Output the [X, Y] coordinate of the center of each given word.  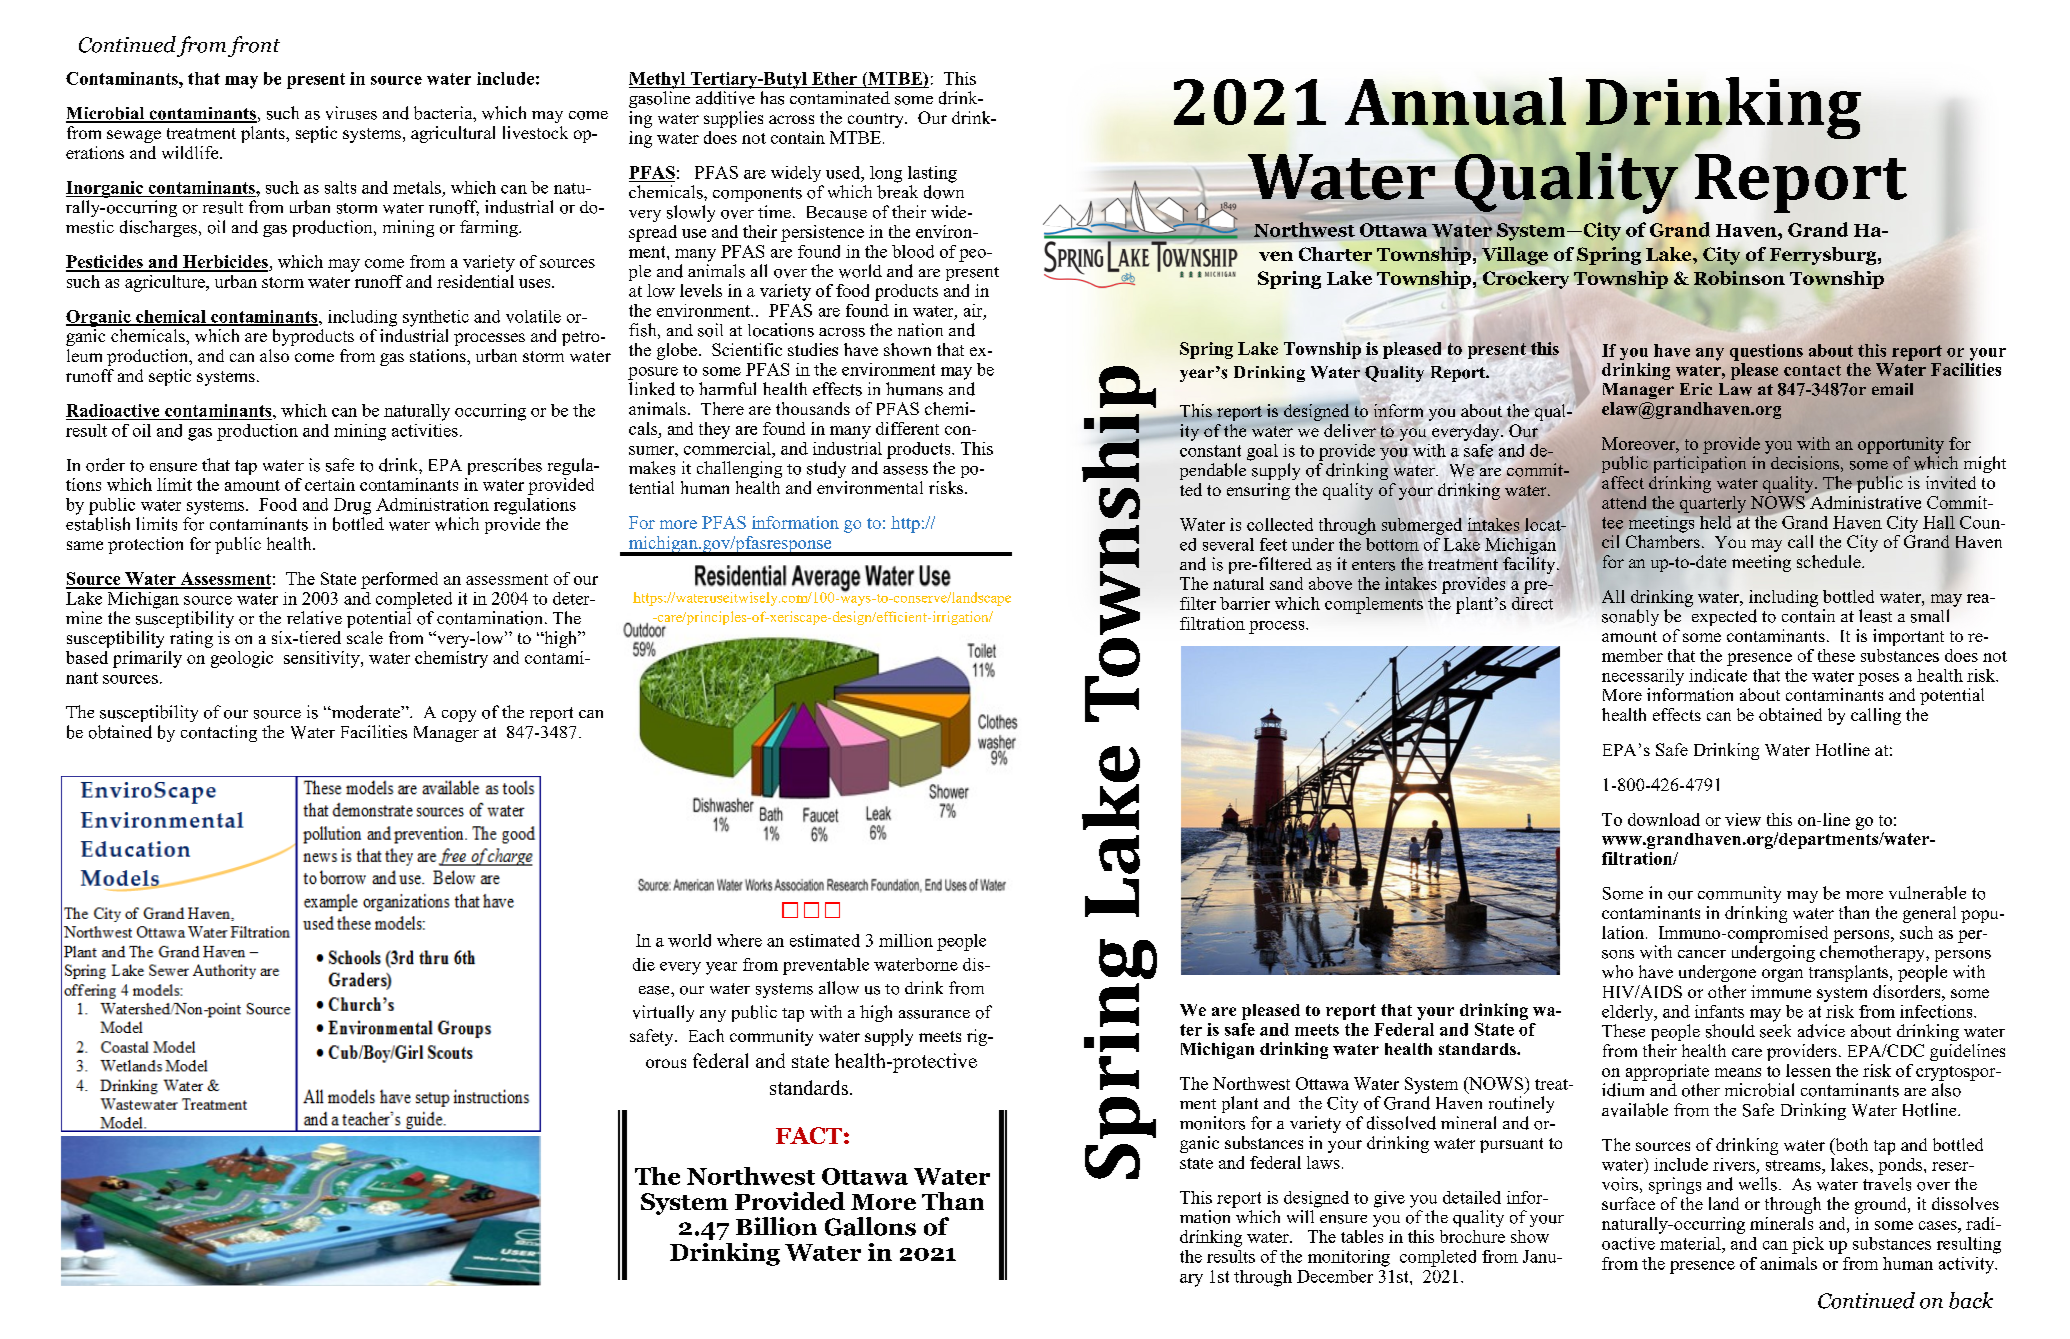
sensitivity [323, 659]
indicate [1718, 675]
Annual [1455, 102]
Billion [776, 1226]
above [1330, 583]
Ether [834, 78]
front [254, 46]
